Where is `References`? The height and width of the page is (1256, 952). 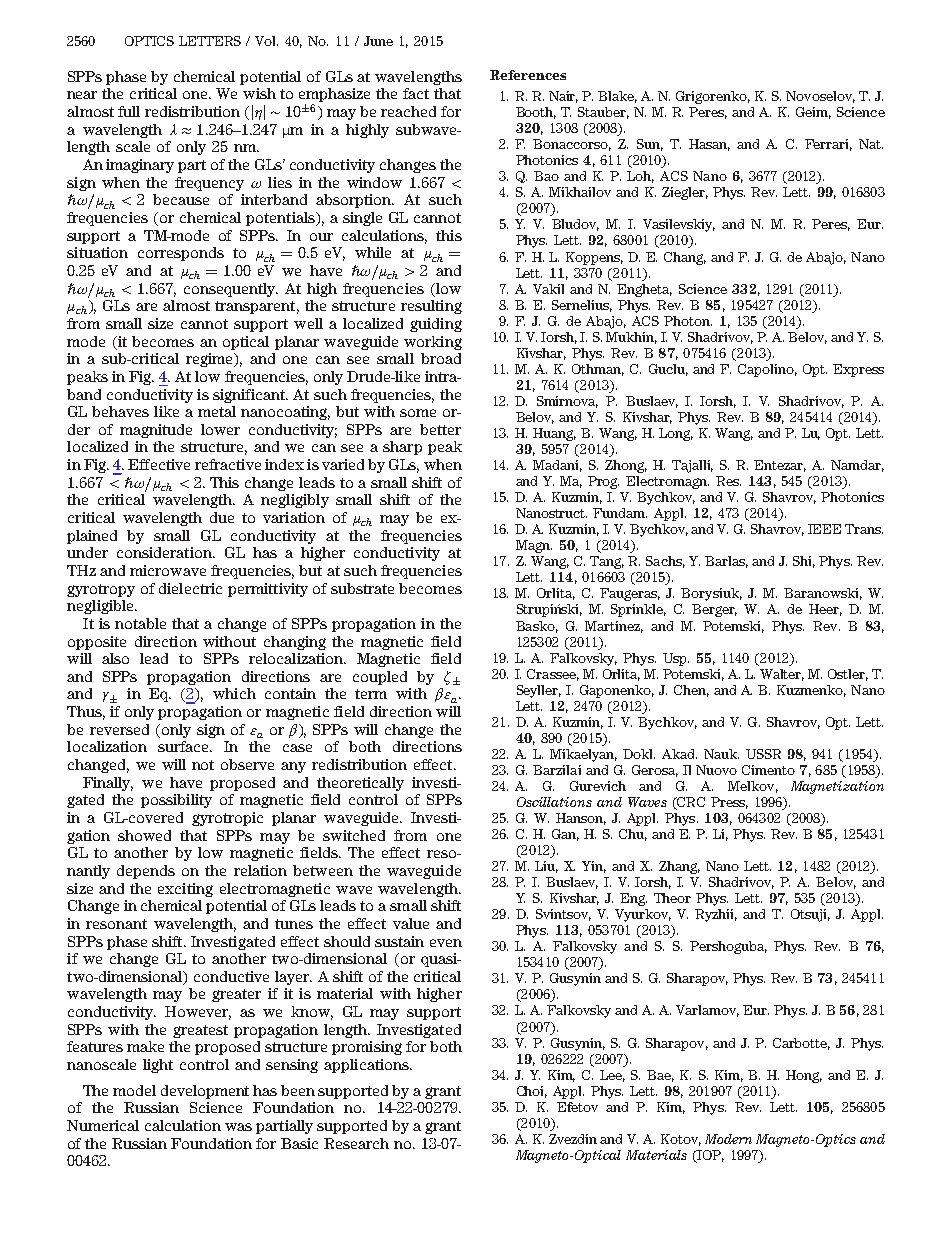 References is located at coordinates (528, 75).
